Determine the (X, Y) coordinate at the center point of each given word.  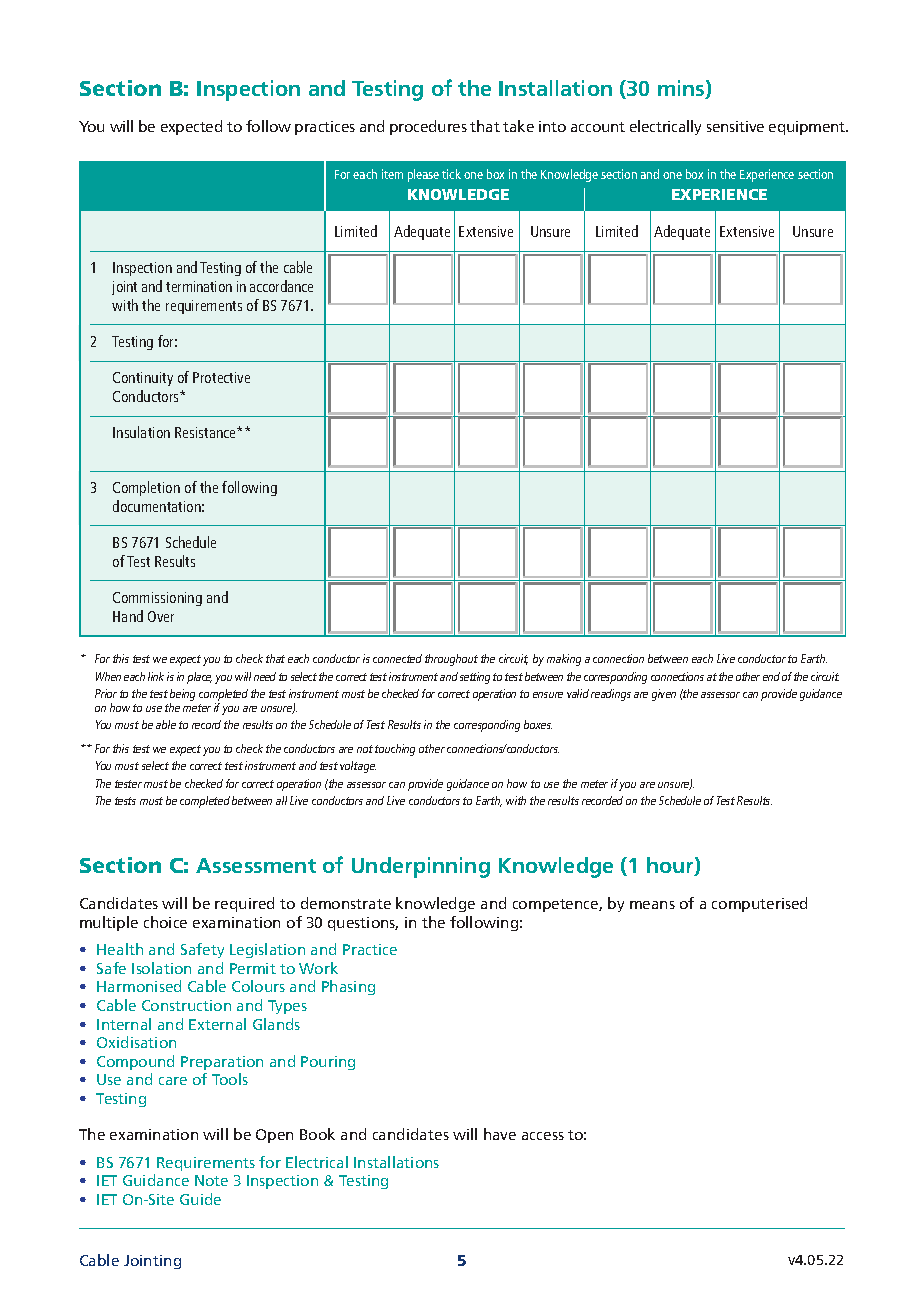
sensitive (735, 126)
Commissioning (157, 599)
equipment (808, 128)
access (543, 1136)
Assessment (256, 865)
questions (363, 924)
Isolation (161, 968)
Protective (221, 377)
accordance (281, 286)
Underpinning (421, 867)
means (652, 905)
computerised (759, 904)
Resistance (207, 432)
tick (451, 174)
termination (199, 286)
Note (211, 1180)
